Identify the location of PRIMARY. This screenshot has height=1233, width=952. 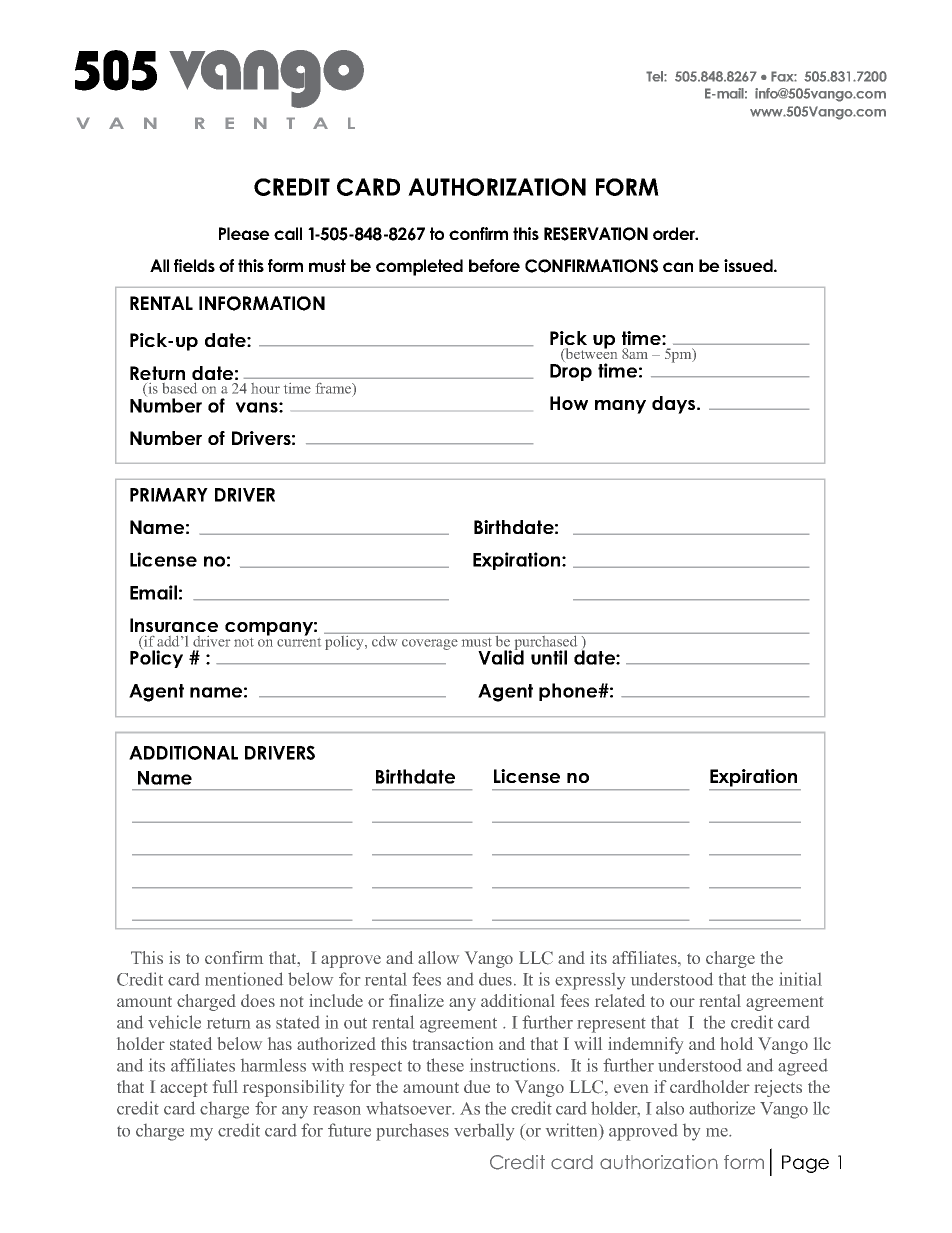
(169, 495).
